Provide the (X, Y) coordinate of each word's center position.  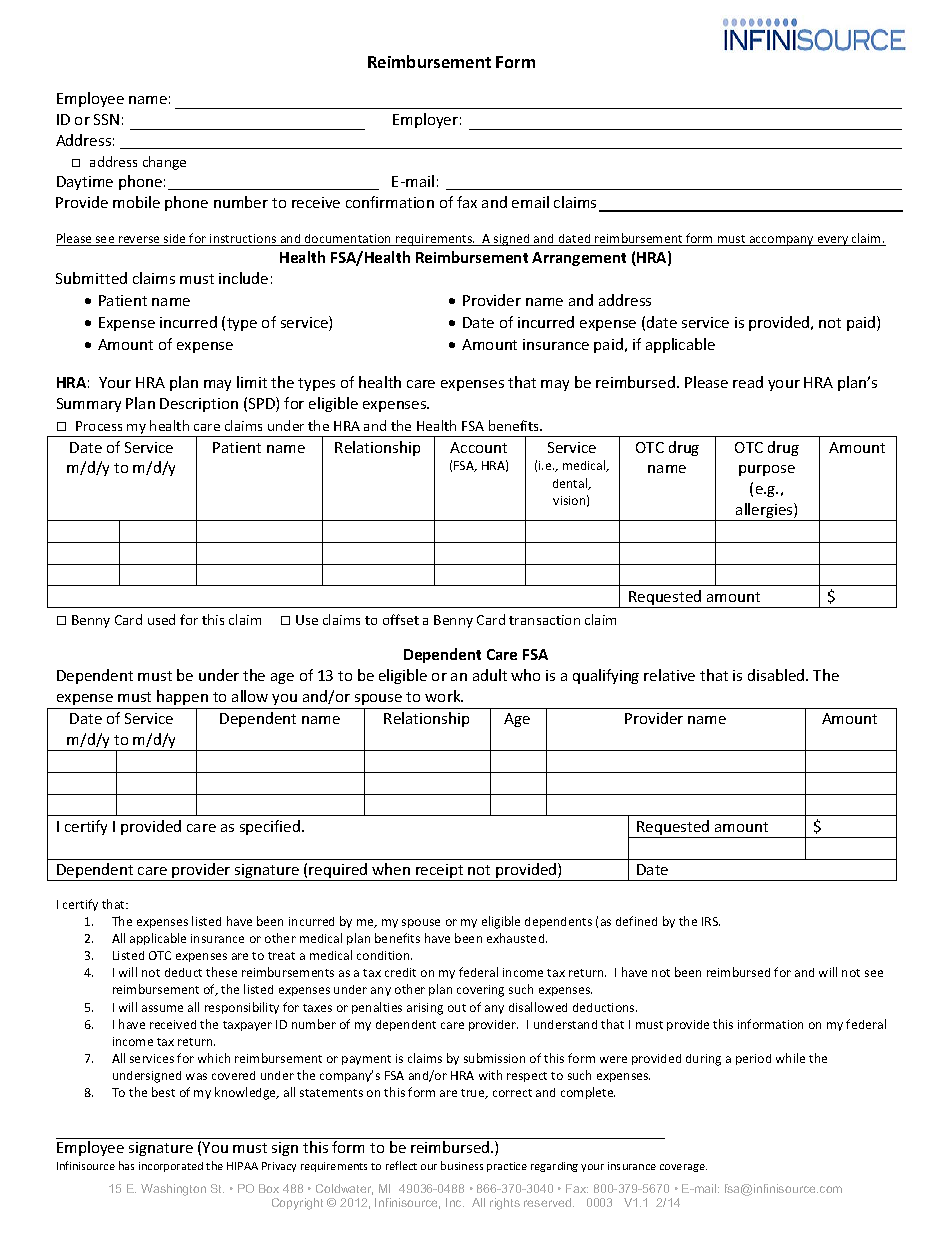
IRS (711, 921)
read (748, 382)
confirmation (390, 202)
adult (490, 675)
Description (199, 405)
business (462, 1165)
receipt (440, 872)
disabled (777, 675)
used (161, 619)
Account (478, 447)
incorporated (171, 1167)
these (221, 972)
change (164, 163)
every (833, 241)
